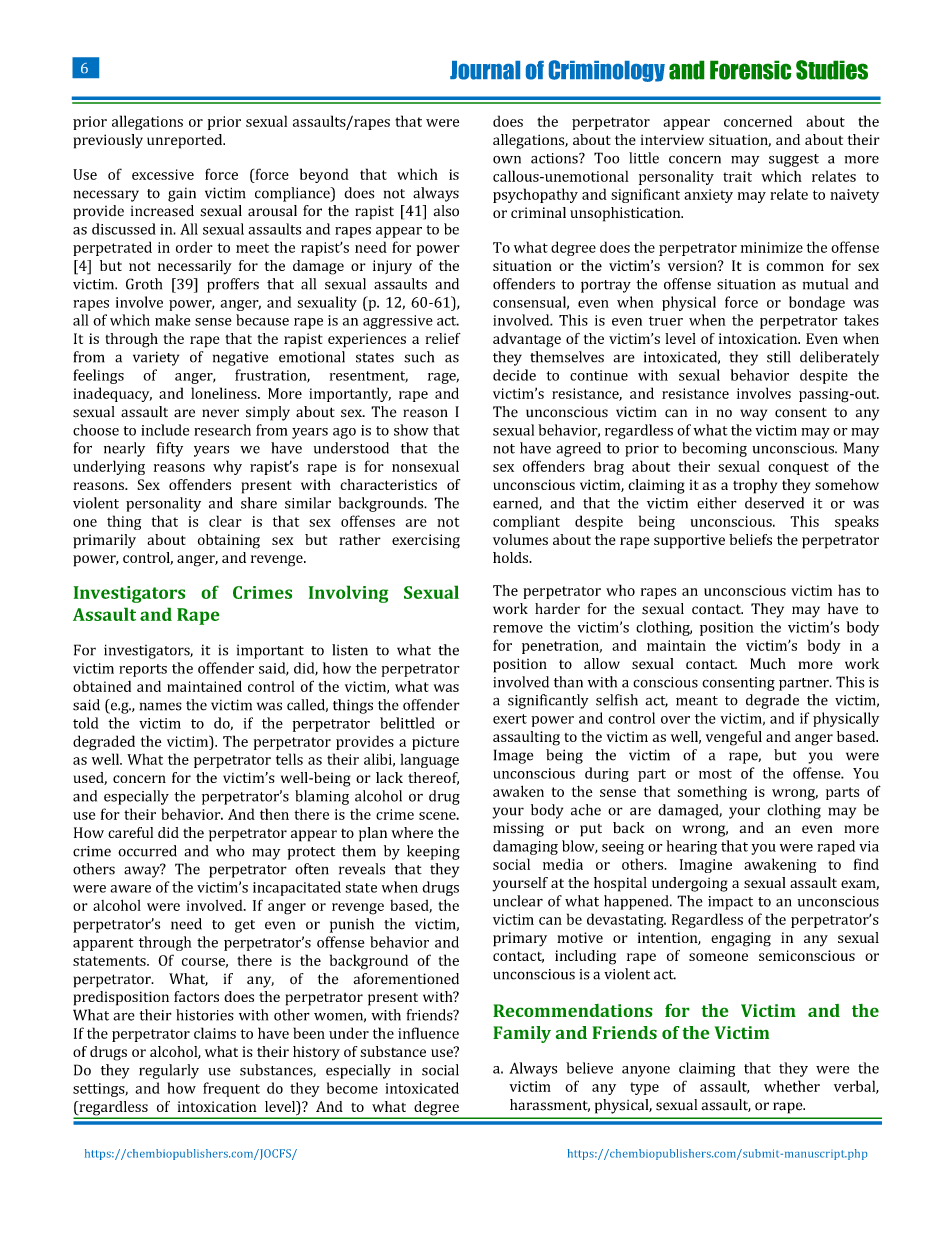 This screenshot has height=1233, width=952. Describe the element at coordinates (715, 774) in the screenshot. I see `most` at that location.
